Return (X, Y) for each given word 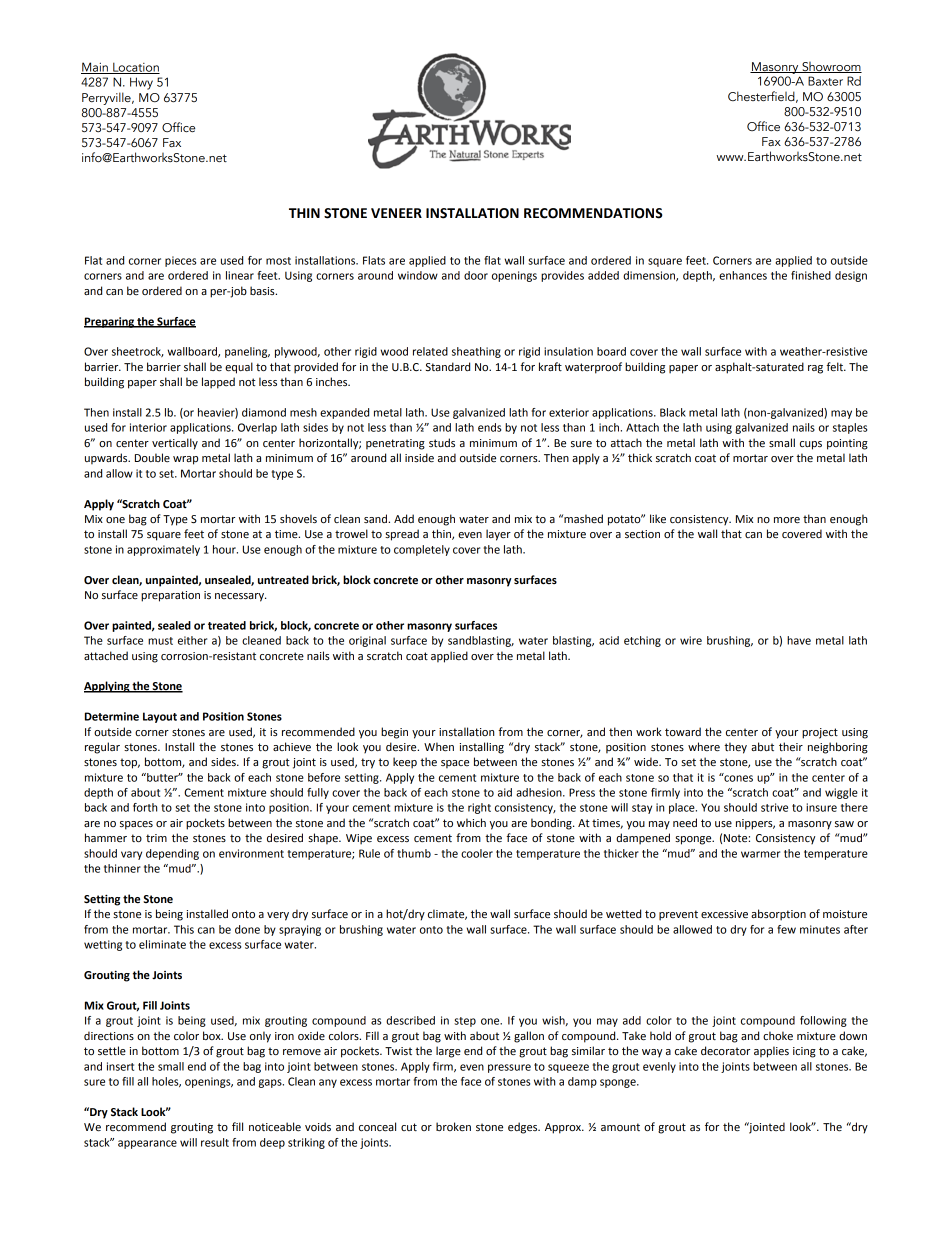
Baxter (825, 81)
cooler (477, 853)
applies (771, 1052)
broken (453, 1127)
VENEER (396, 213)
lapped (218, 383)
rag (815, 369)
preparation (170, 596)
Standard (448, 366)
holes (166, 1082)
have (799, 640)
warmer (760, 854)
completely (422, 550)
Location (135, 68)
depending (172, 854)
